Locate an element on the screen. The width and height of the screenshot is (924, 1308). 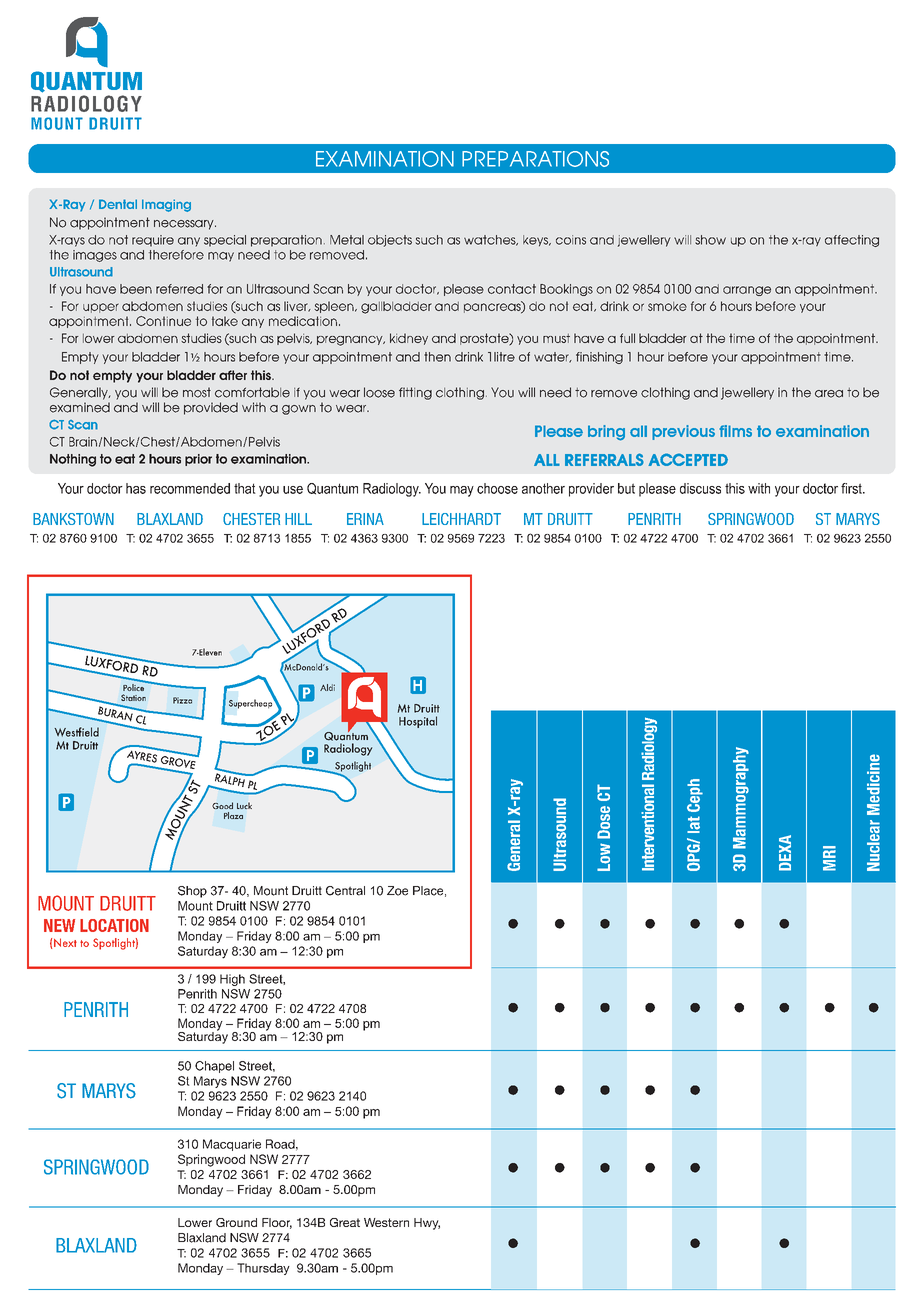
films is located at coordinates (735, 431).
